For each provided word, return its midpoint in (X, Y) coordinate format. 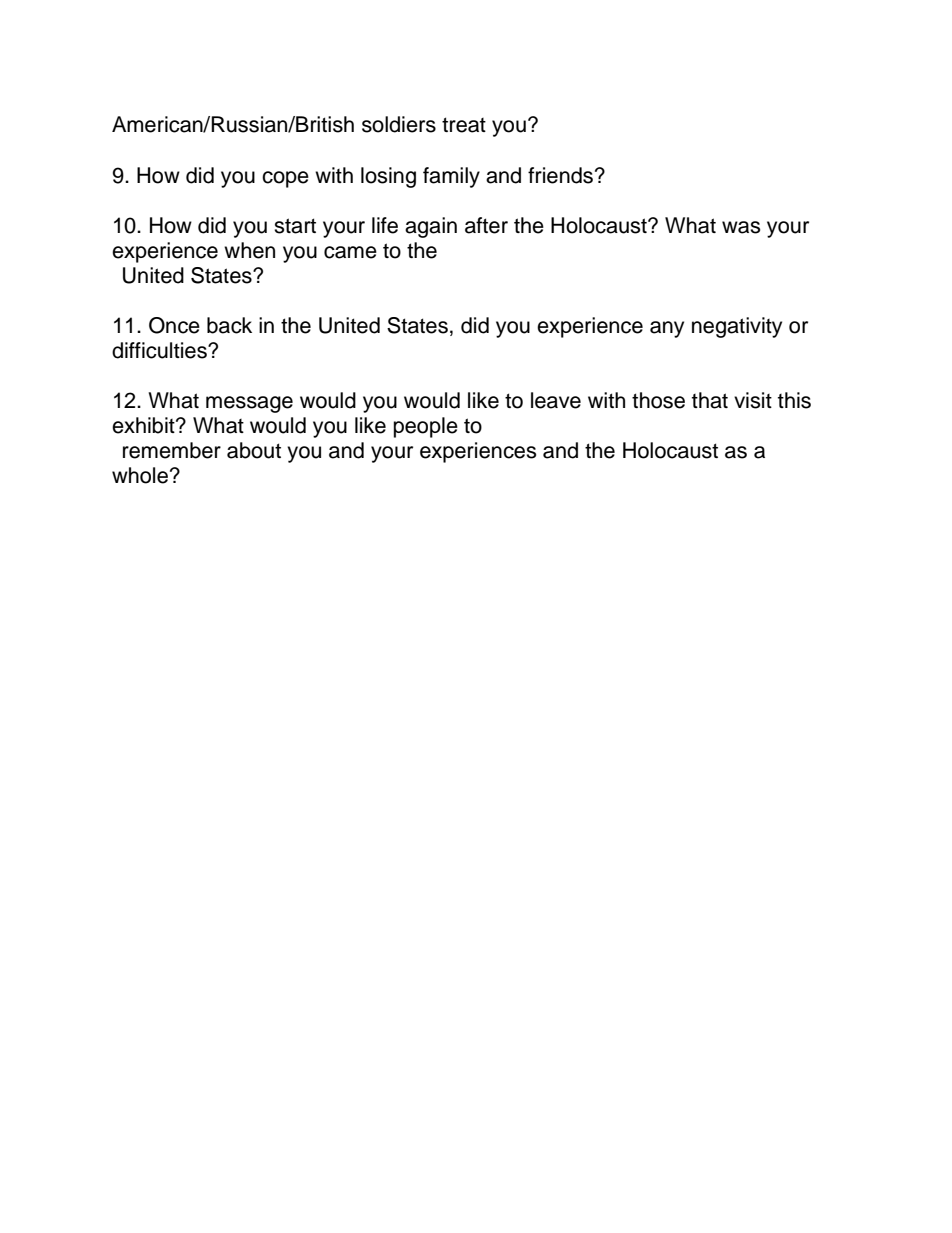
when (249, 250)
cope (285, 179)
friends (560, 175)
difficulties (160, 350)
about (254, 450)
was (741, 227)
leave (556, 400)
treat (464, 125)
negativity (737, 327)
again (431, 227)
